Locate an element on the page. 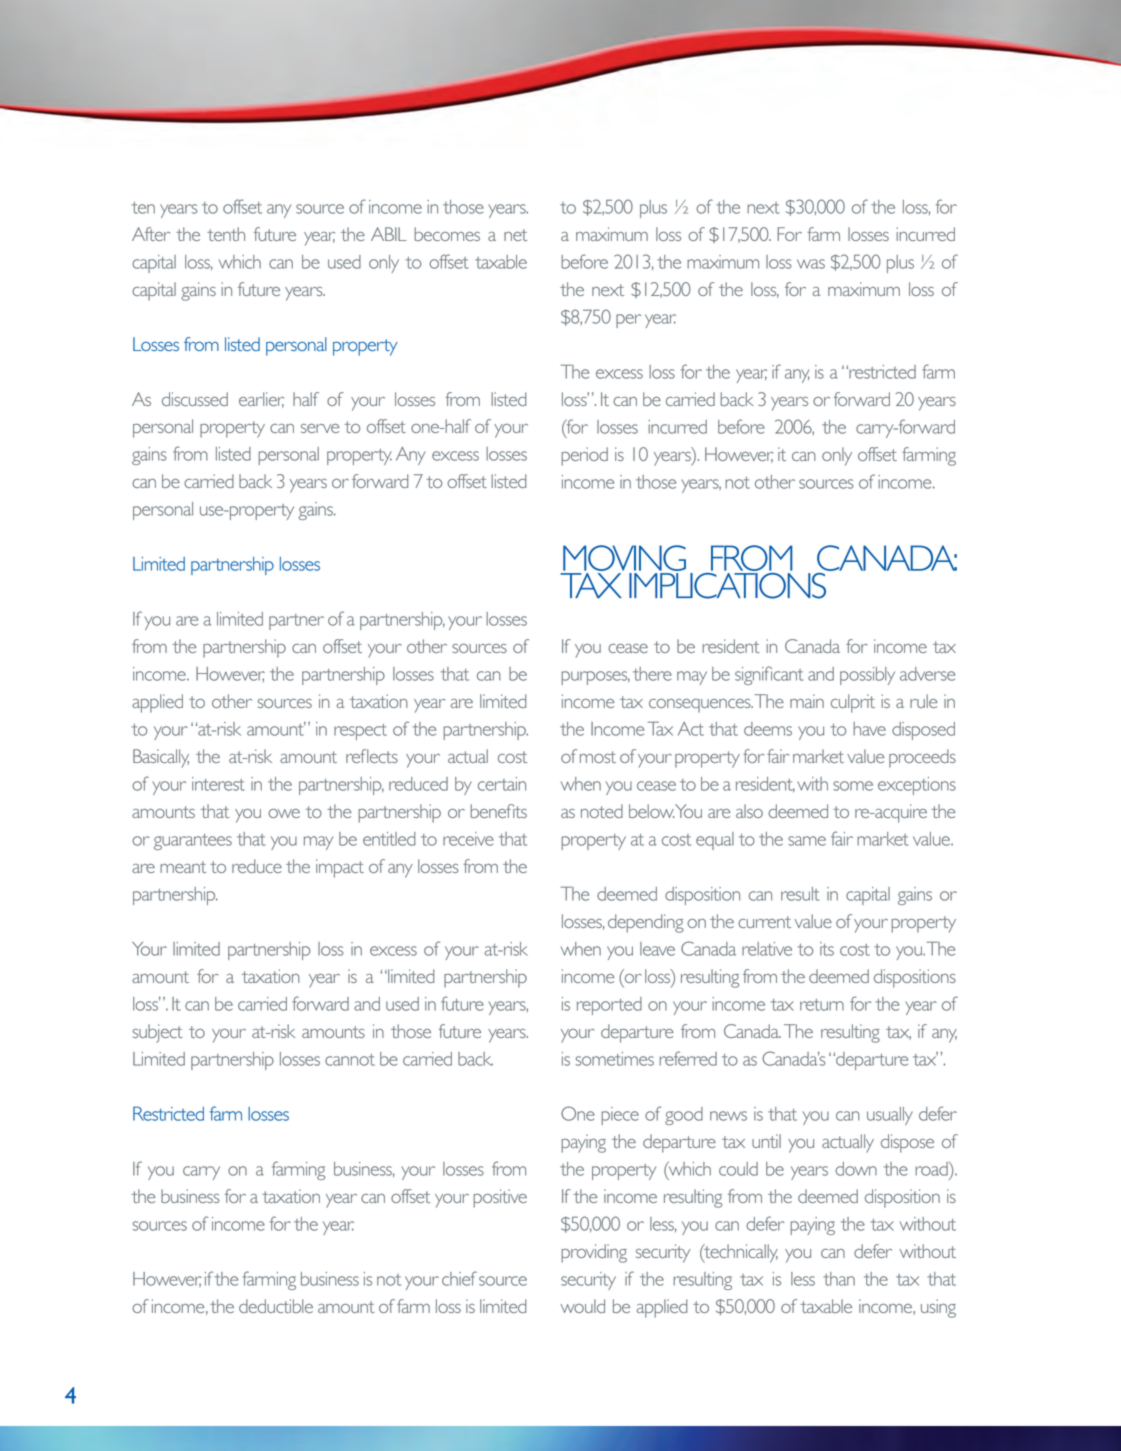 The width and height of the image is (1121, 1451). MOVING is located at coordinates (624, 558).
